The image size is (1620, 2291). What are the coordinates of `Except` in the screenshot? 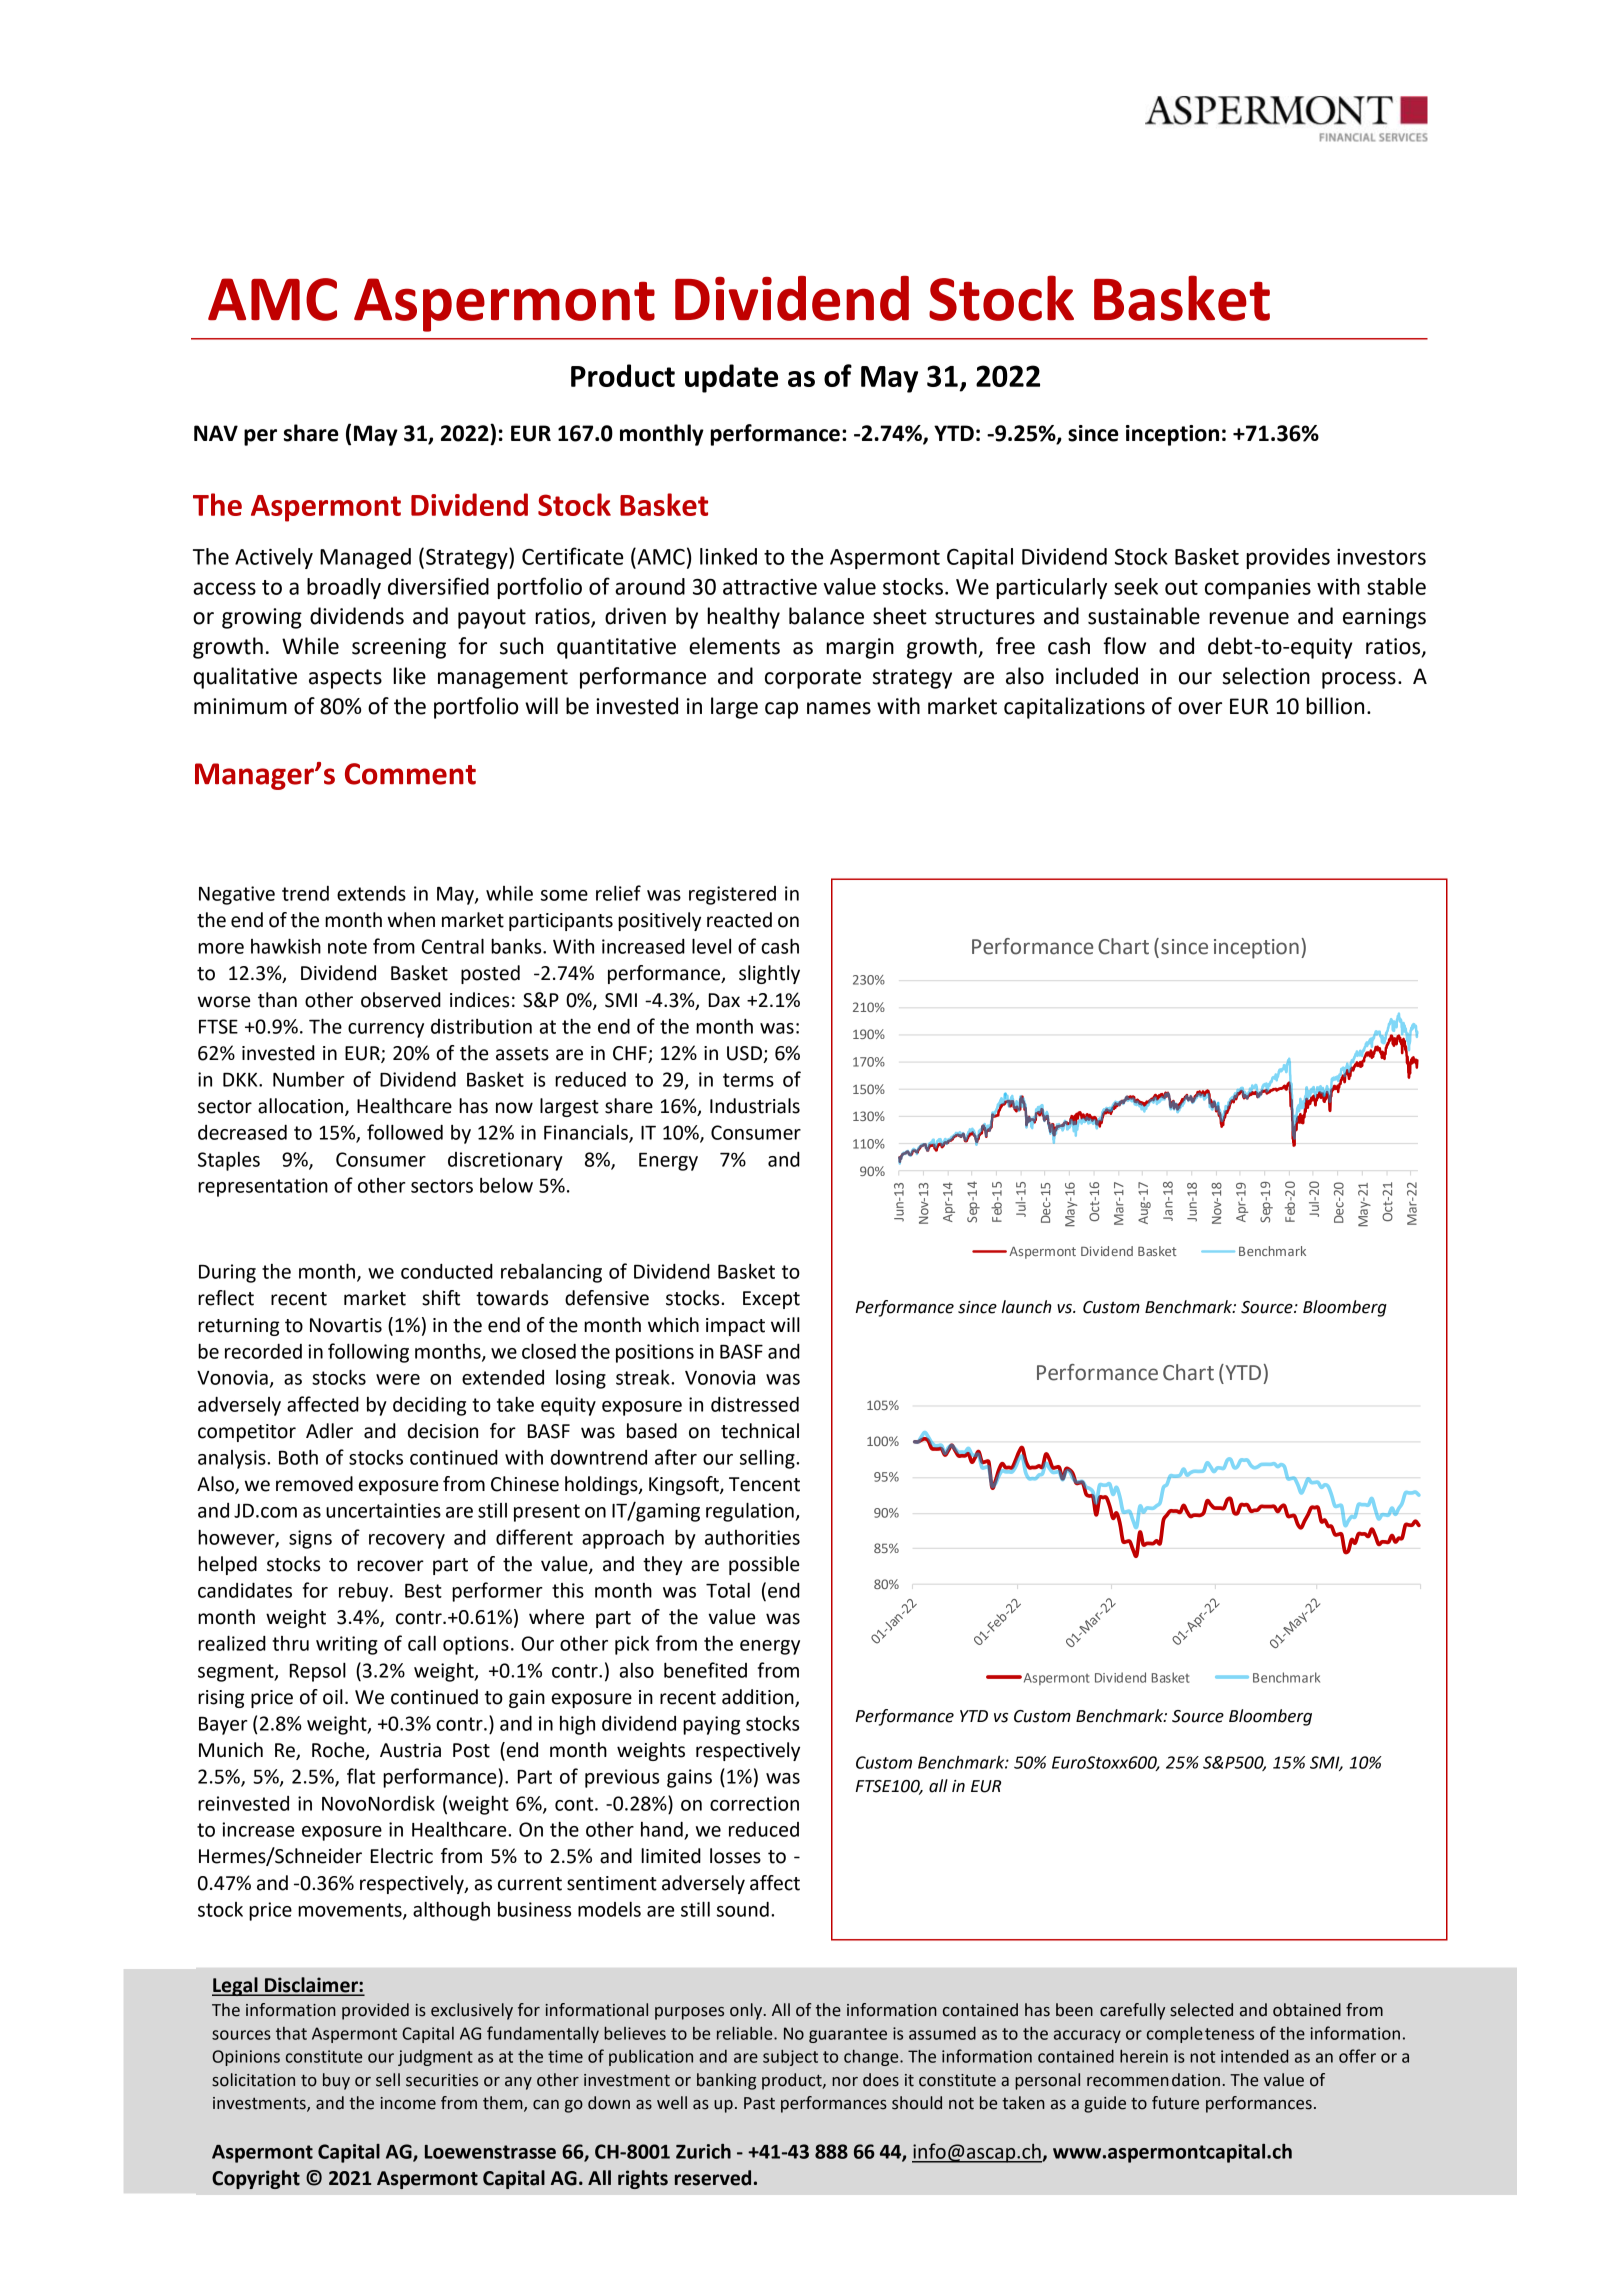 It's located at (771, 1300).
